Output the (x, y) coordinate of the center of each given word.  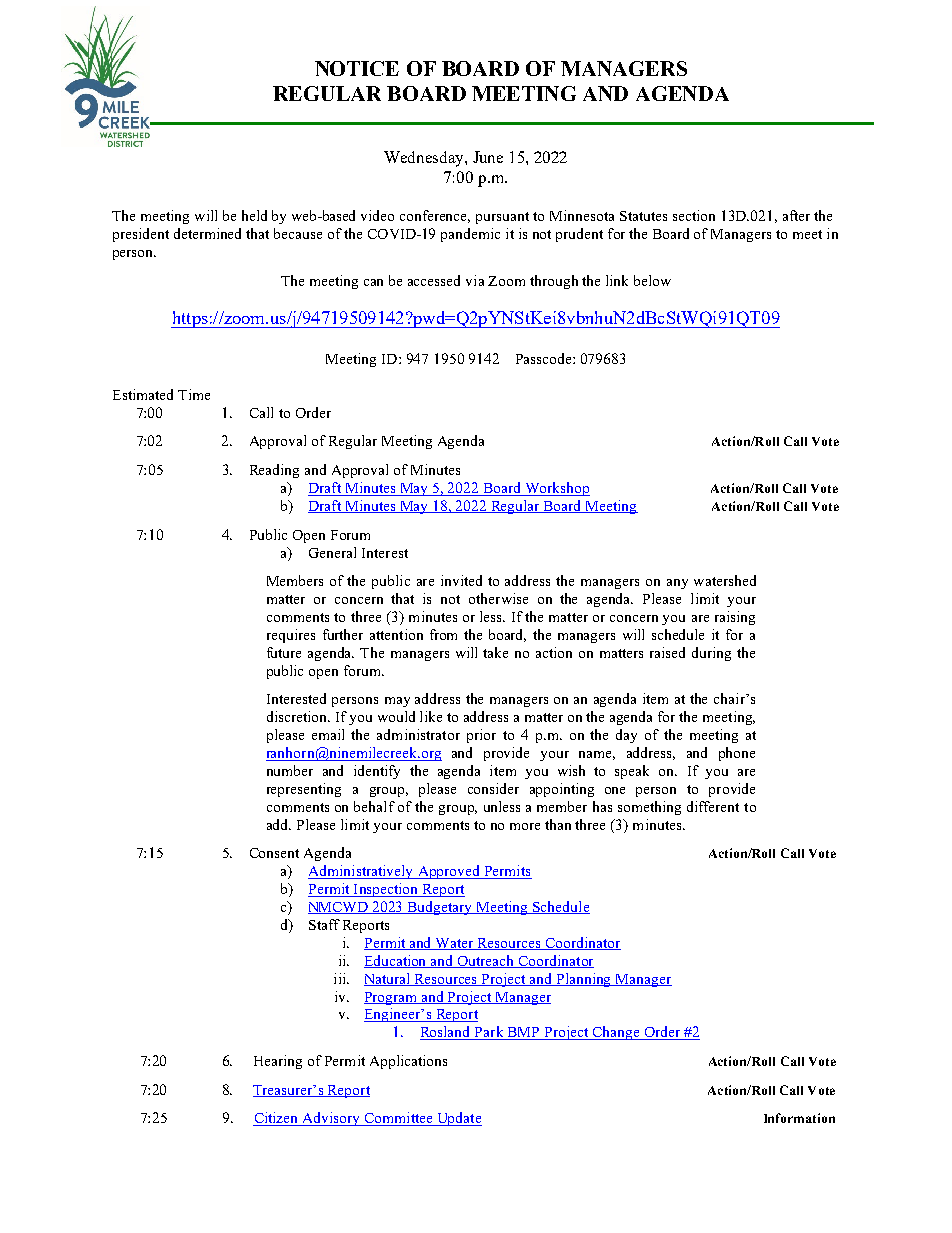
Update (458, 1119)
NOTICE (357, 68)
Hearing (278, 1062)
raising (735, 618)
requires (291, 636)
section (694, 215)
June (488, 157)
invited (461, 580)
